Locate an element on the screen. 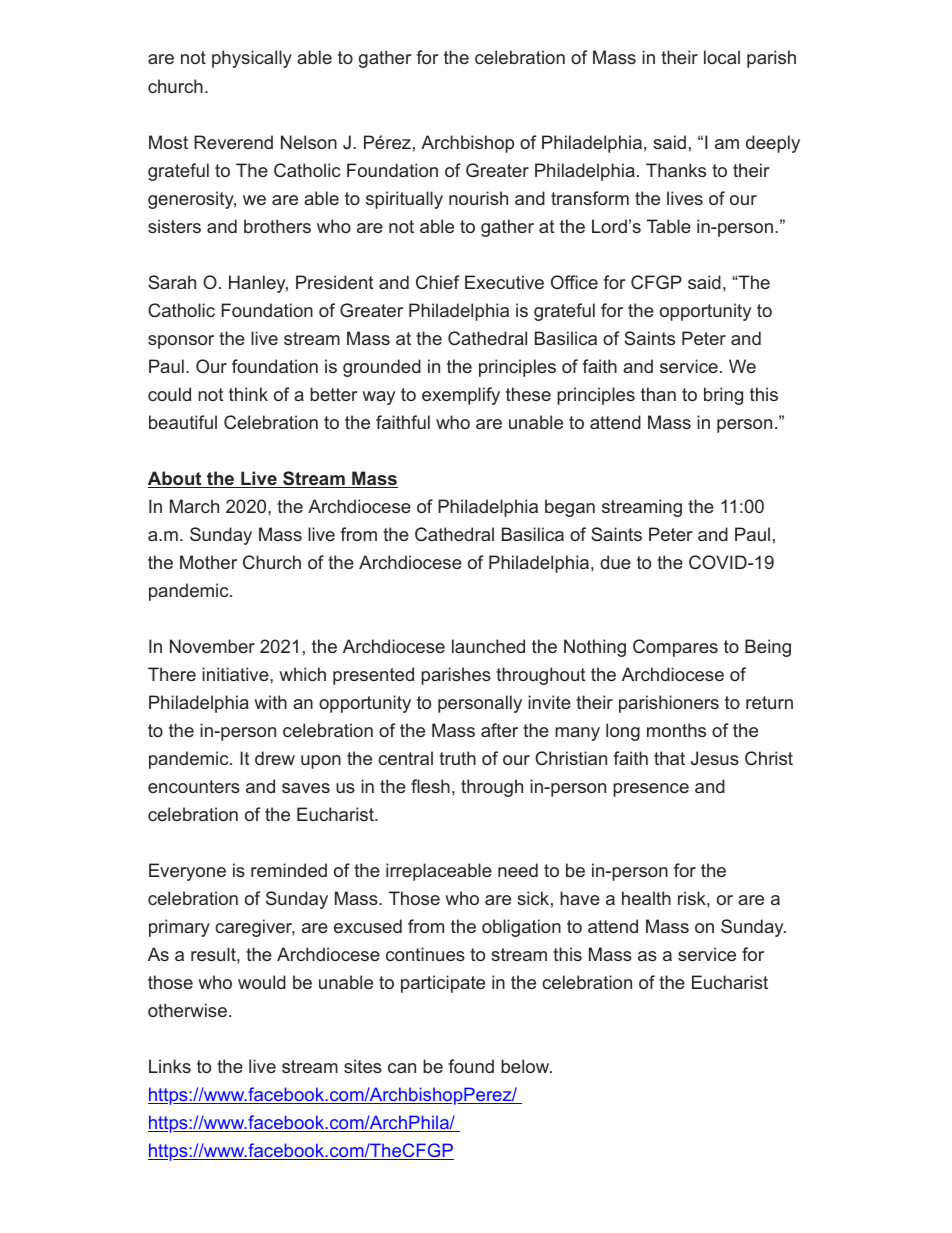 The height and width of the screenshot is (1233, 952). otherwise is located at coordinates (187, 1010).
